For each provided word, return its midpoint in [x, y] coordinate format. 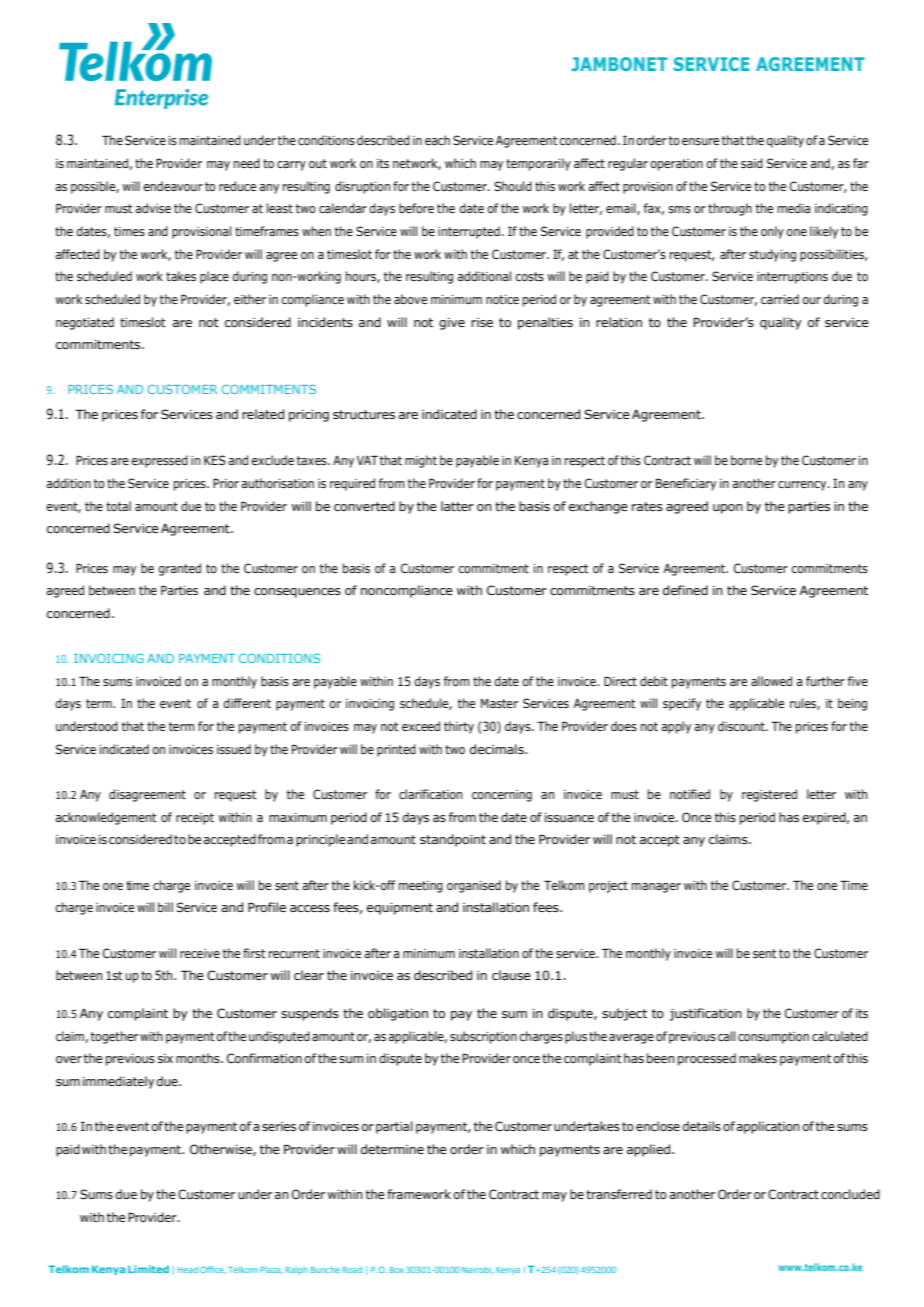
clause [511, 975]
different [247, 703]
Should [513, 186]
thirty [459, 727]
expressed [159, 461]
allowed [771, 681]
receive [200, 953]
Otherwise [222, 1150]
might [421, 461]
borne [746, 460]
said [752, 163]
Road [352, 1269]
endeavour [173, 186]
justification [705, 1014]
